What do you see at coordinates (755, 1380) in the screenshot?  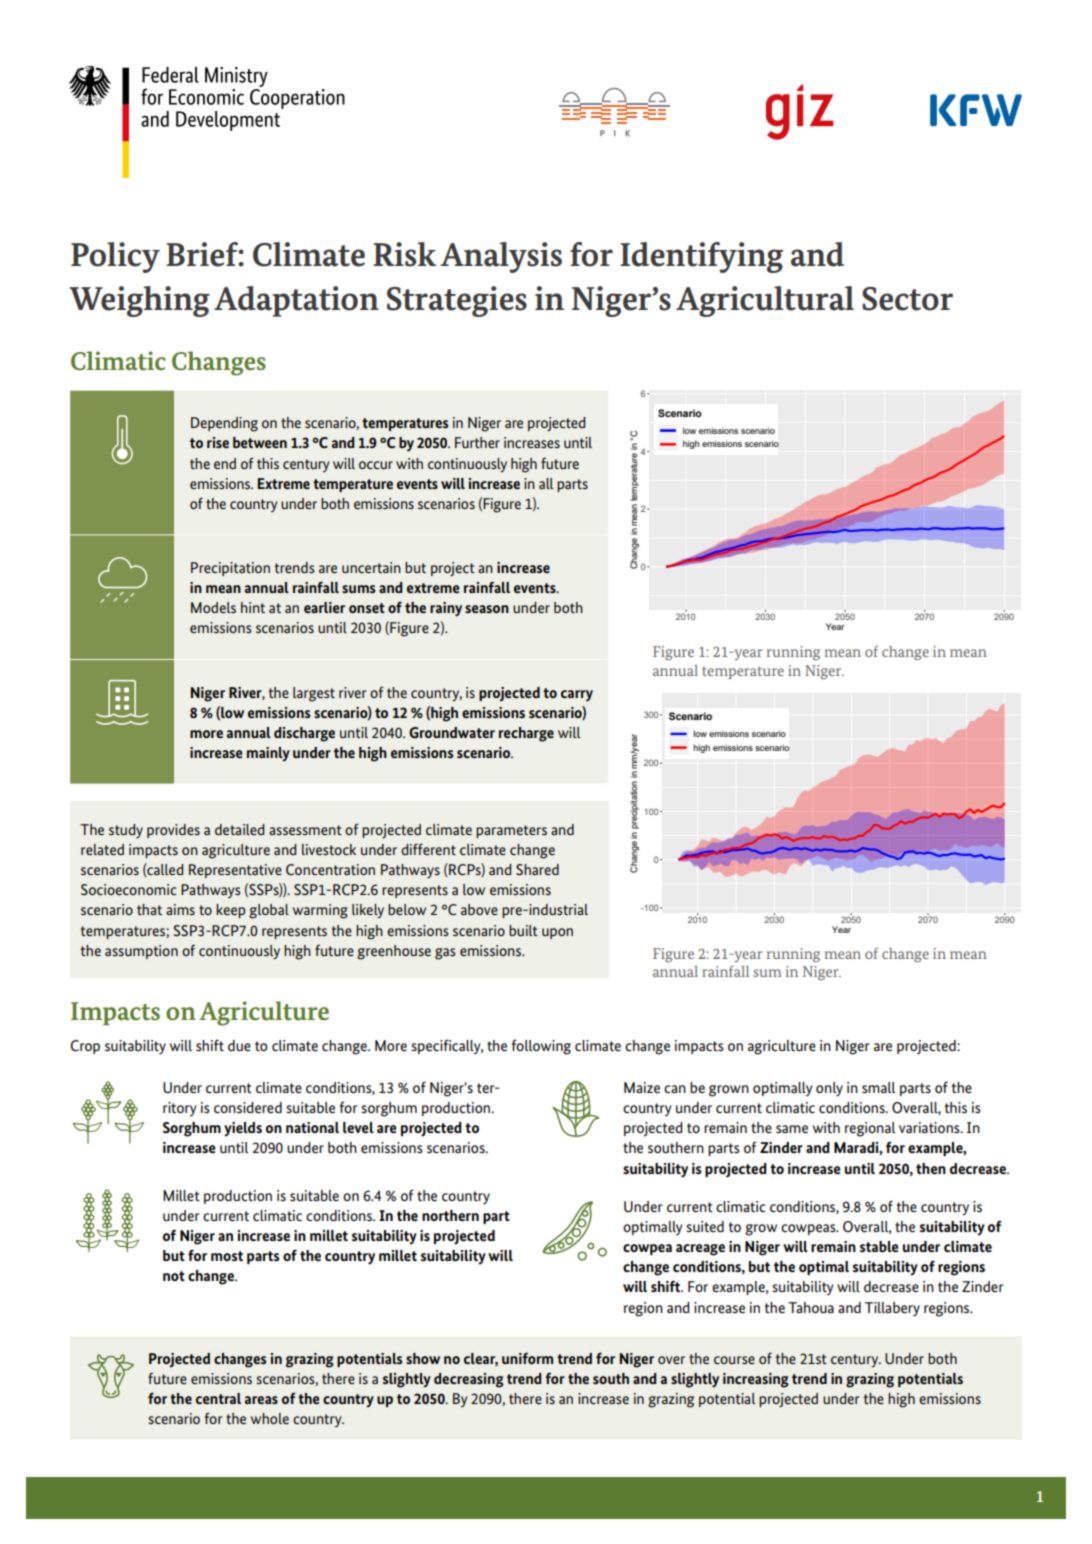 I see `increasing` at bounding box center [755, 1380].
